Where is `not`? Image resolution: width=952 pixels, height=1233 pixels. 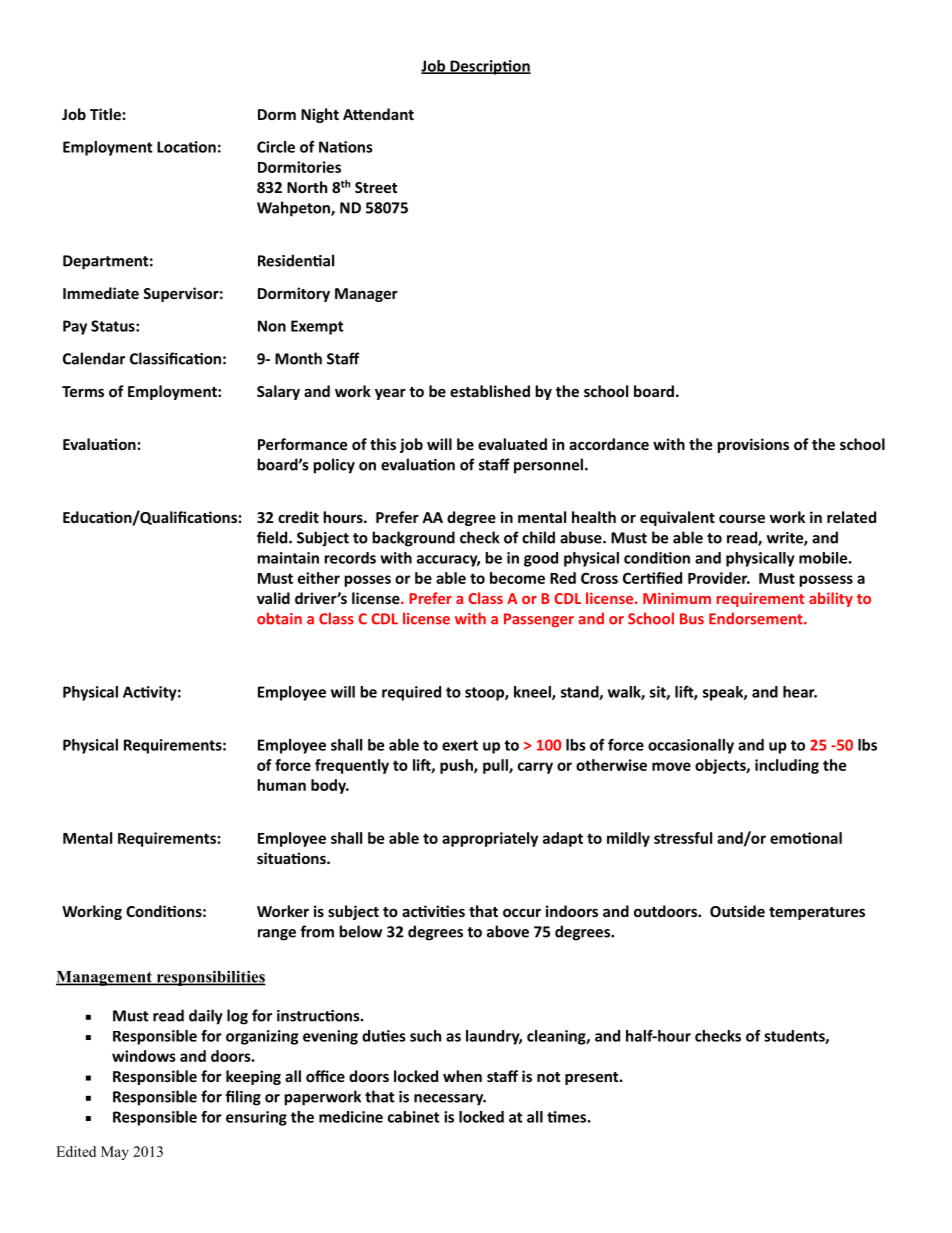 not is located at coordinates (548, 1077).
